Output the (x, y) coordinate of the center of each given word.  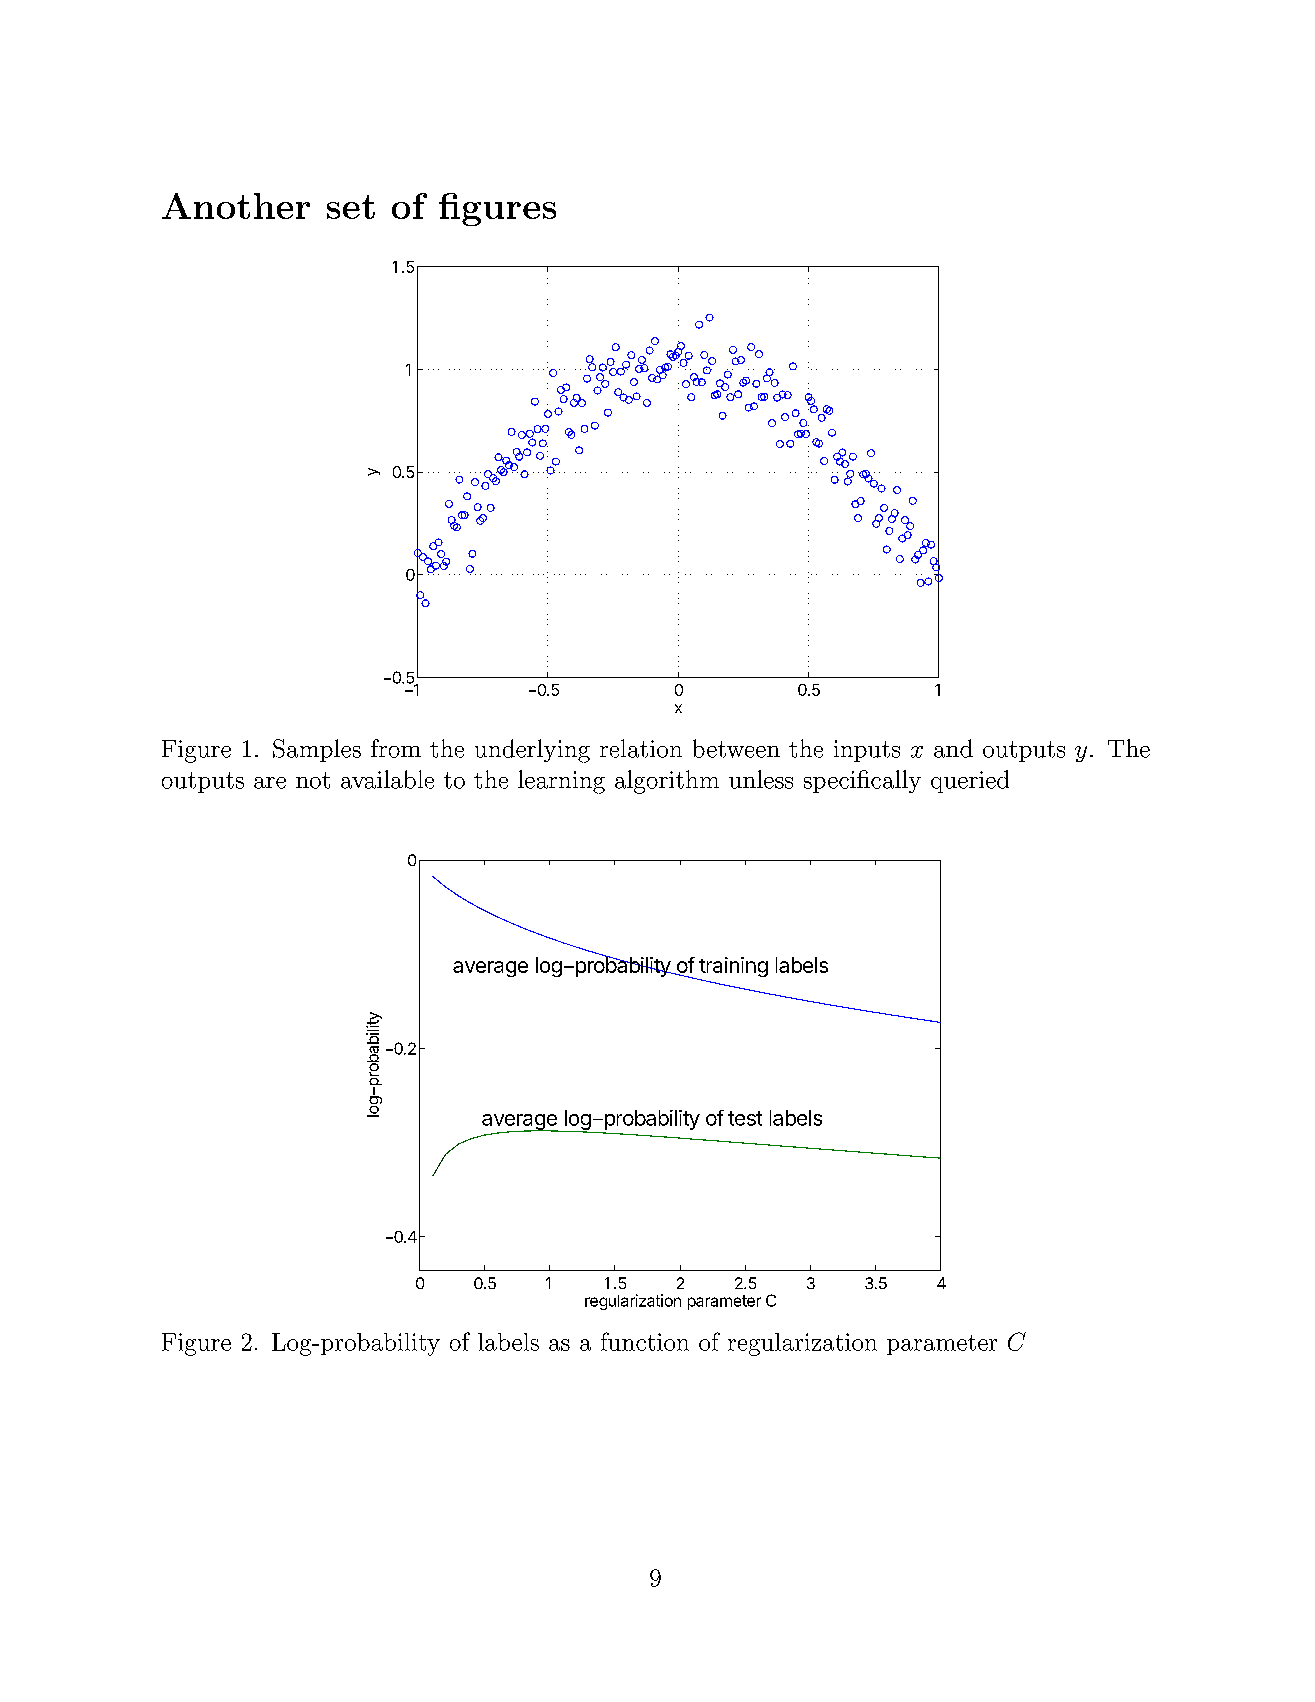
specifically (862, 781)
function (645, 1341)
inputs (867, 751)
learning (561, 782)
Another (236, 206)
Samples (317, 750)
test (745, 1118)
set (351, 207)
